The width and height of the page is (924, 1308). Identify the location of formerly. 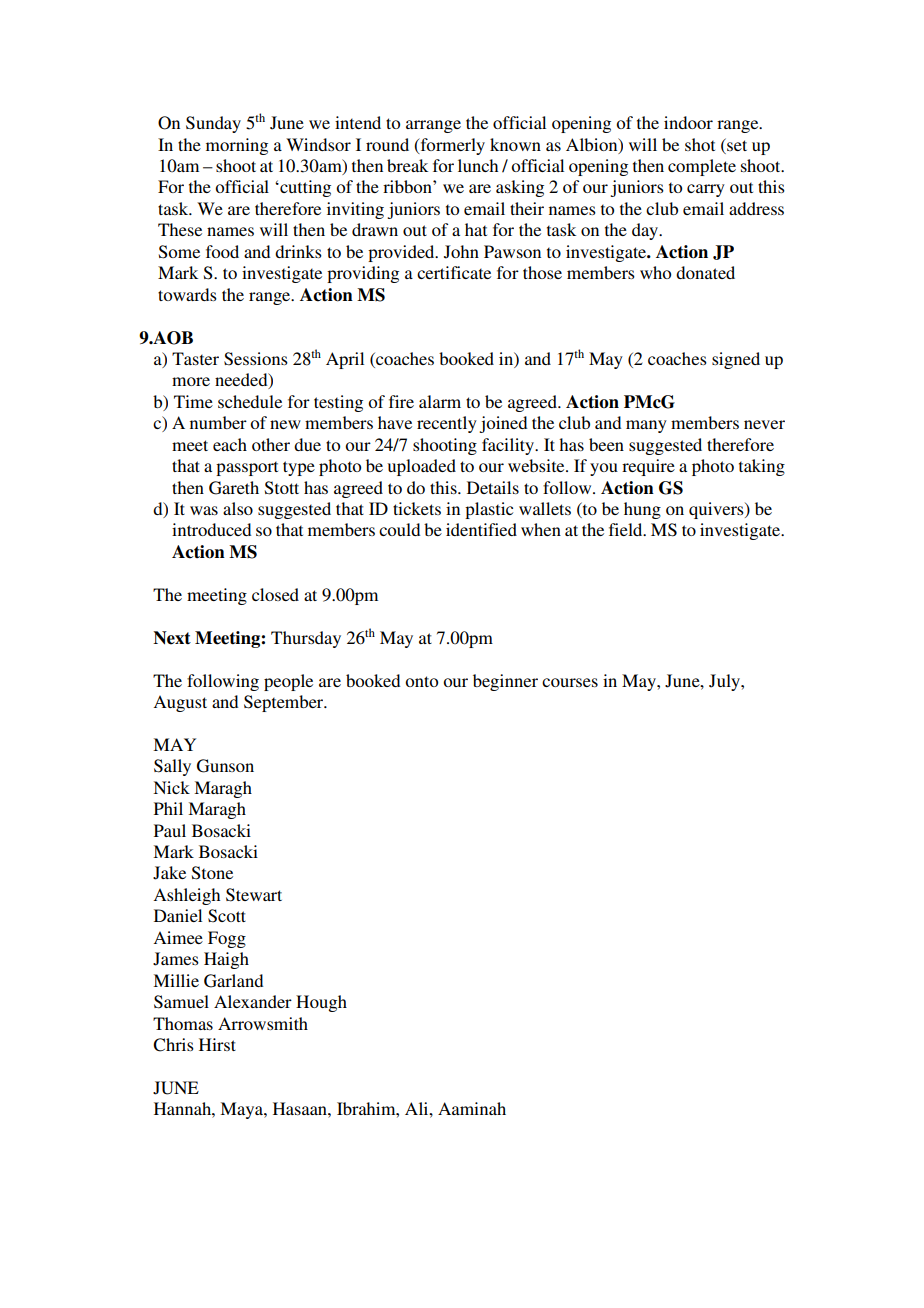
(451, 146).
